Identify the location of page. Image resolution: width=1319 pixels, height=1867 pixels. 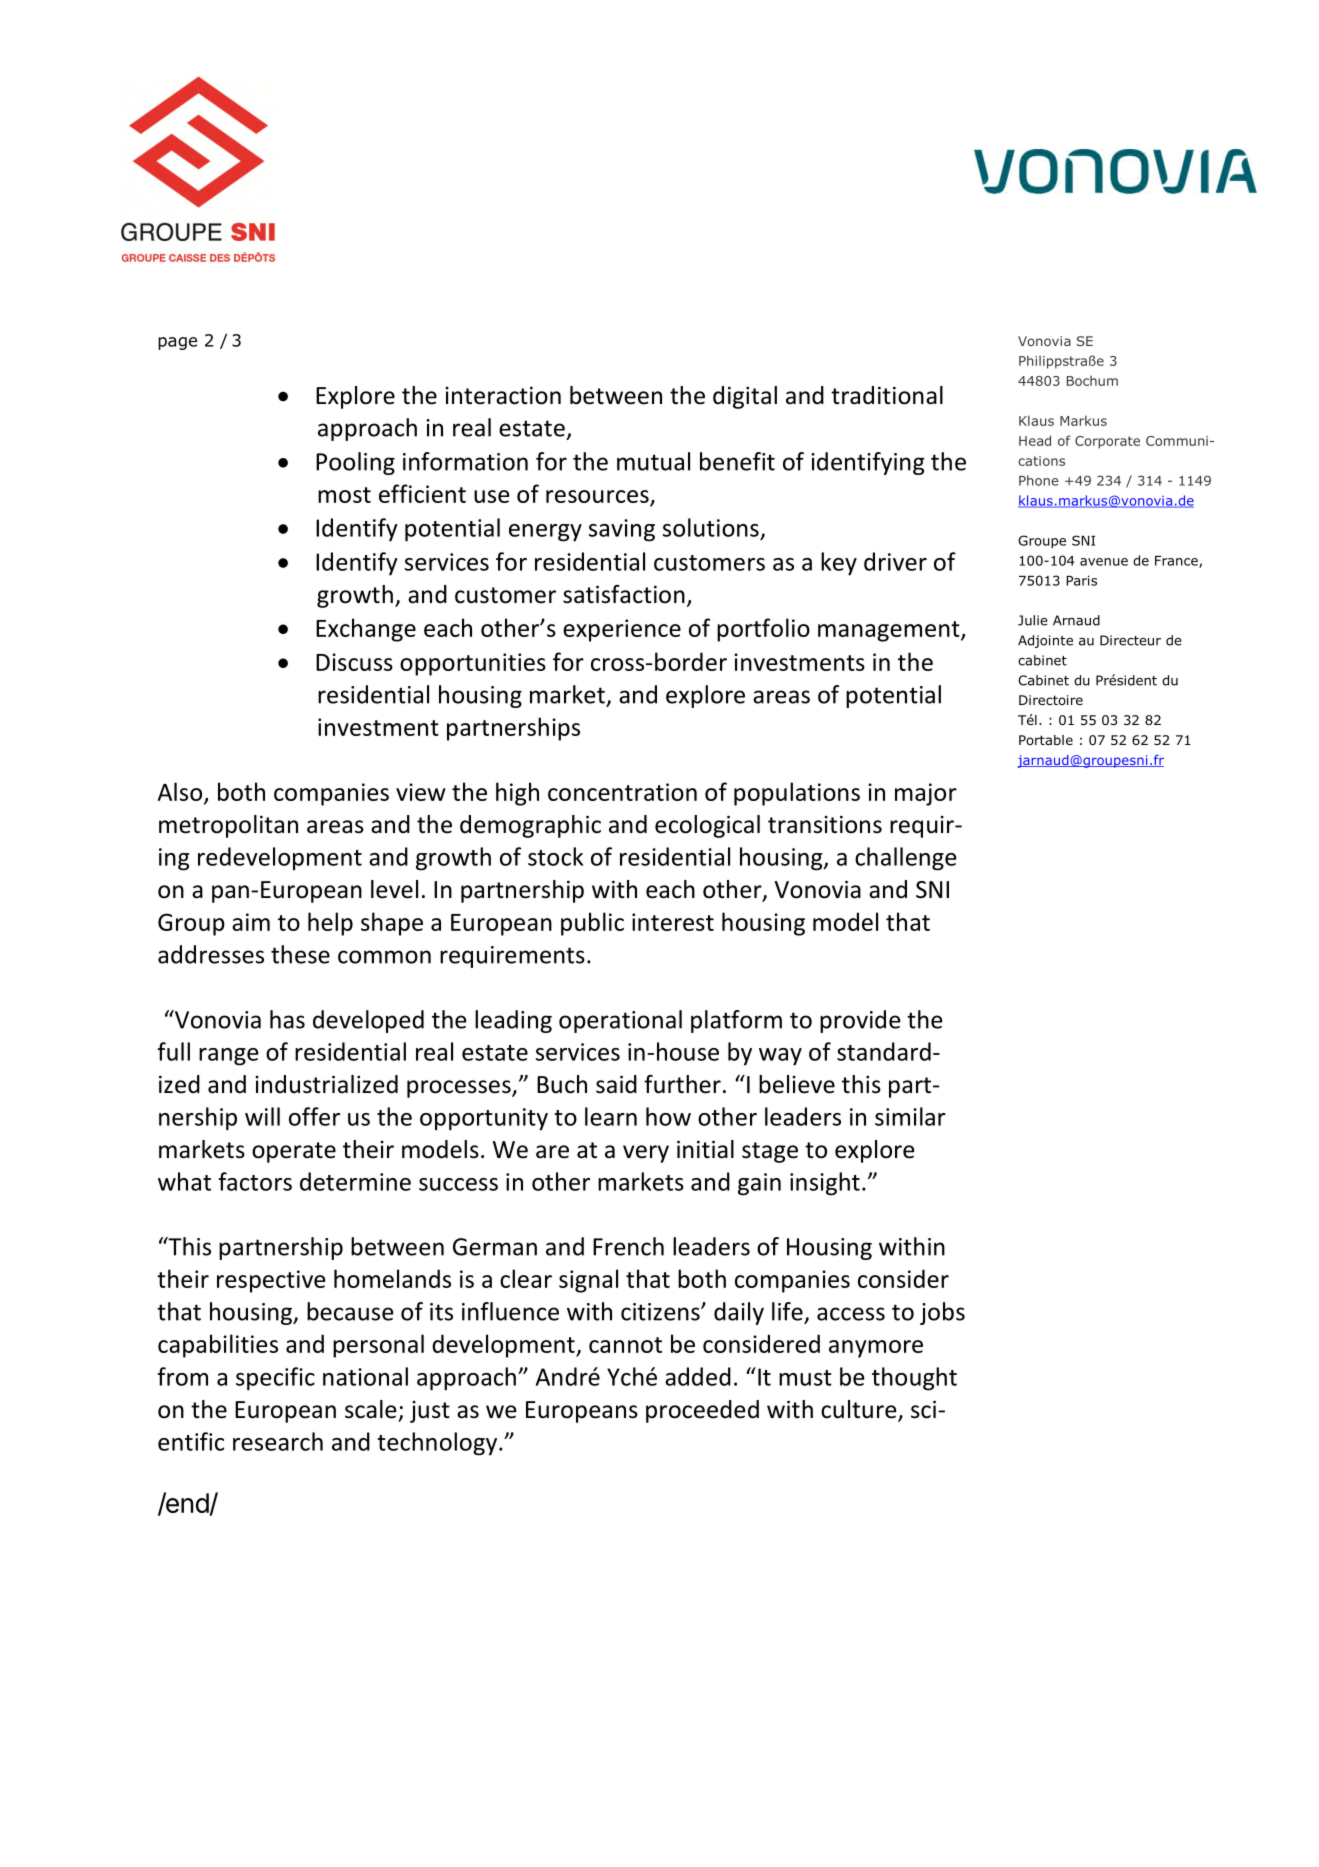
(177, 343).
